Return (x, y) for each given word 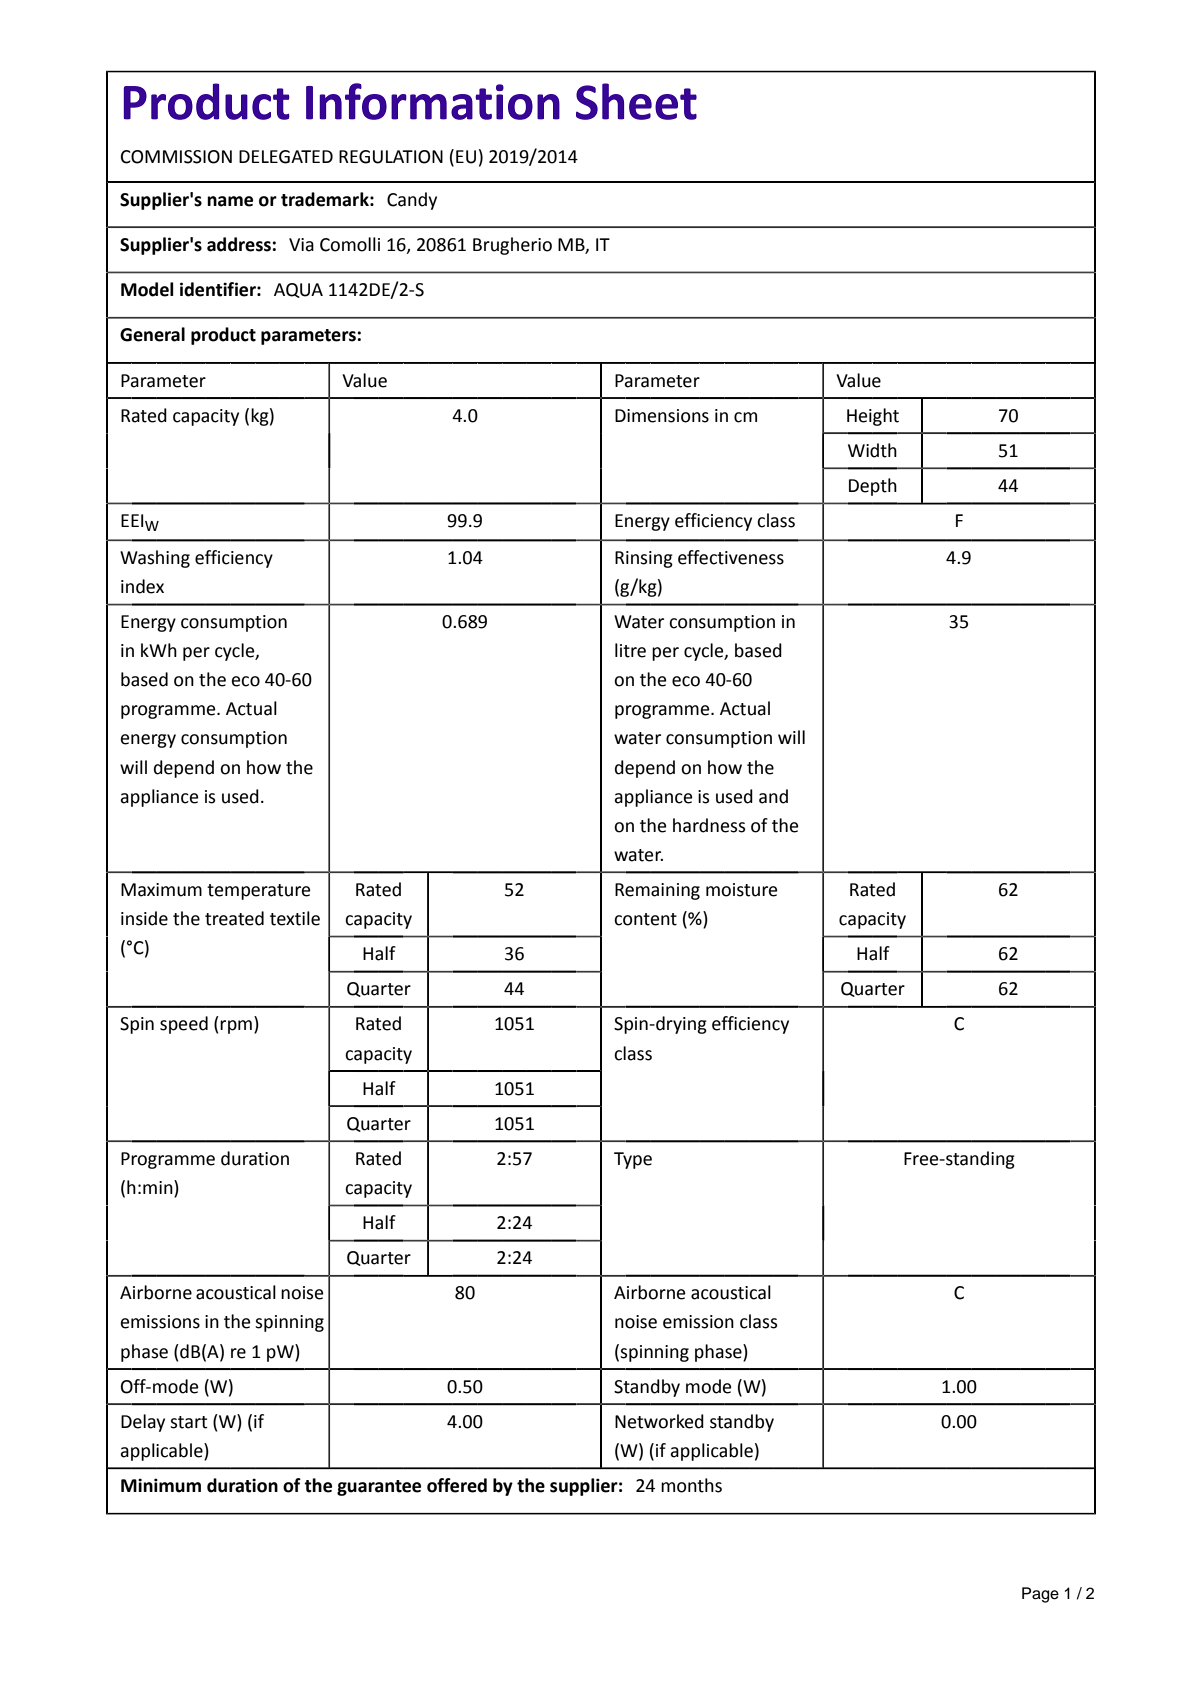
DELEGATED (286, 157)
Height (873, 417)
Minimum (161, 1485)
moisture (741, 890)
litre (630, 650)
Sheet (636, 101)
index (142, 586)
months (691, 1485)
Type (633, 1160)
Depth (873, 487)
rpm (236, 1027)
